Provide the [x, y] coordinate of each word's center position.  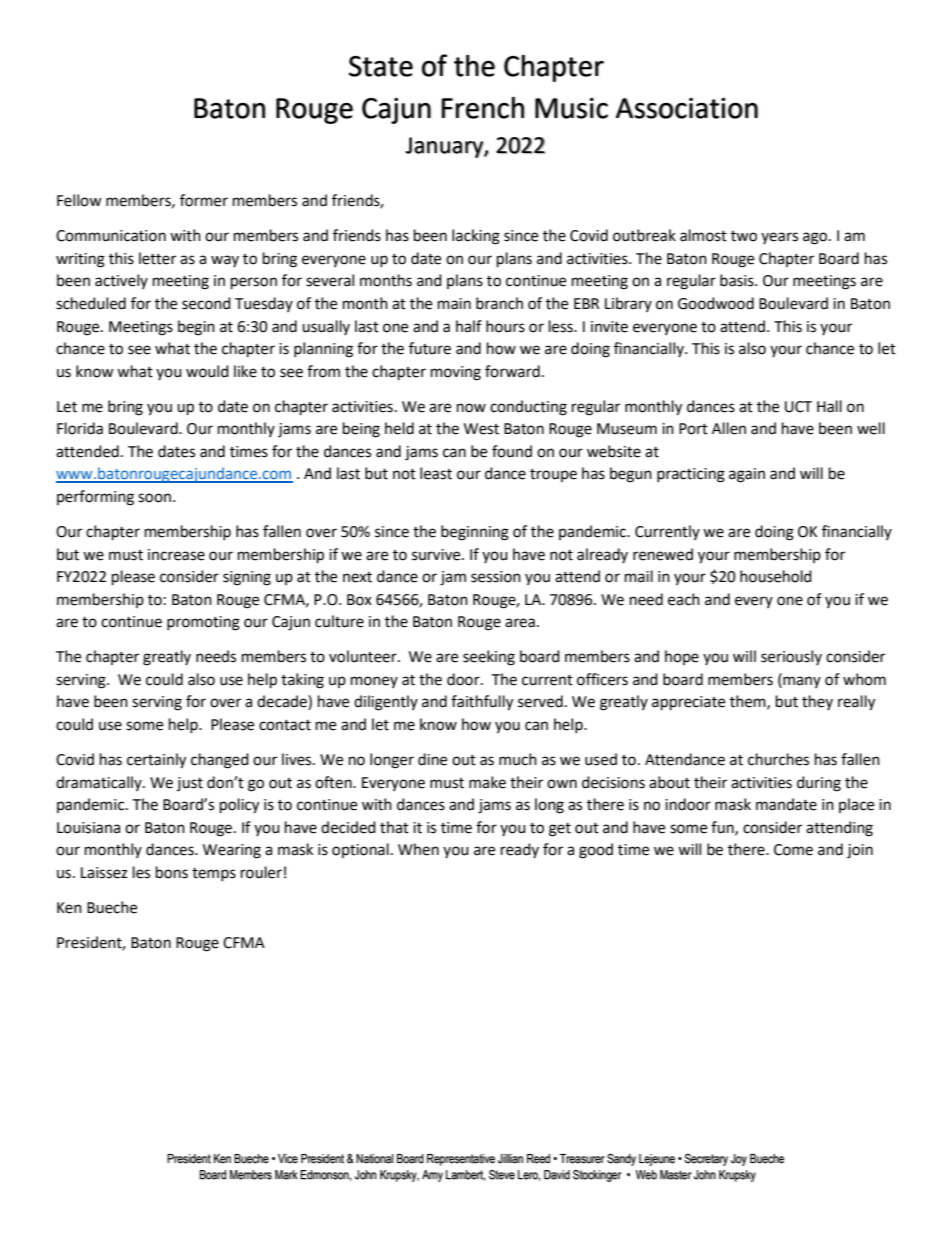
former [204, 200]
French [482, 108]
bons [172, 872]
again [747, 475]
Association [687, 108]
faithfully [482, 703]
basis [738, 280]
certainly [156, 761]
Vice [288, 1159]
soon [154, 498]
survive [437, 555]
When [418, 849]
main [454, 304]
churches [778, 759]
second [206, 303]
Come [793, 850]
